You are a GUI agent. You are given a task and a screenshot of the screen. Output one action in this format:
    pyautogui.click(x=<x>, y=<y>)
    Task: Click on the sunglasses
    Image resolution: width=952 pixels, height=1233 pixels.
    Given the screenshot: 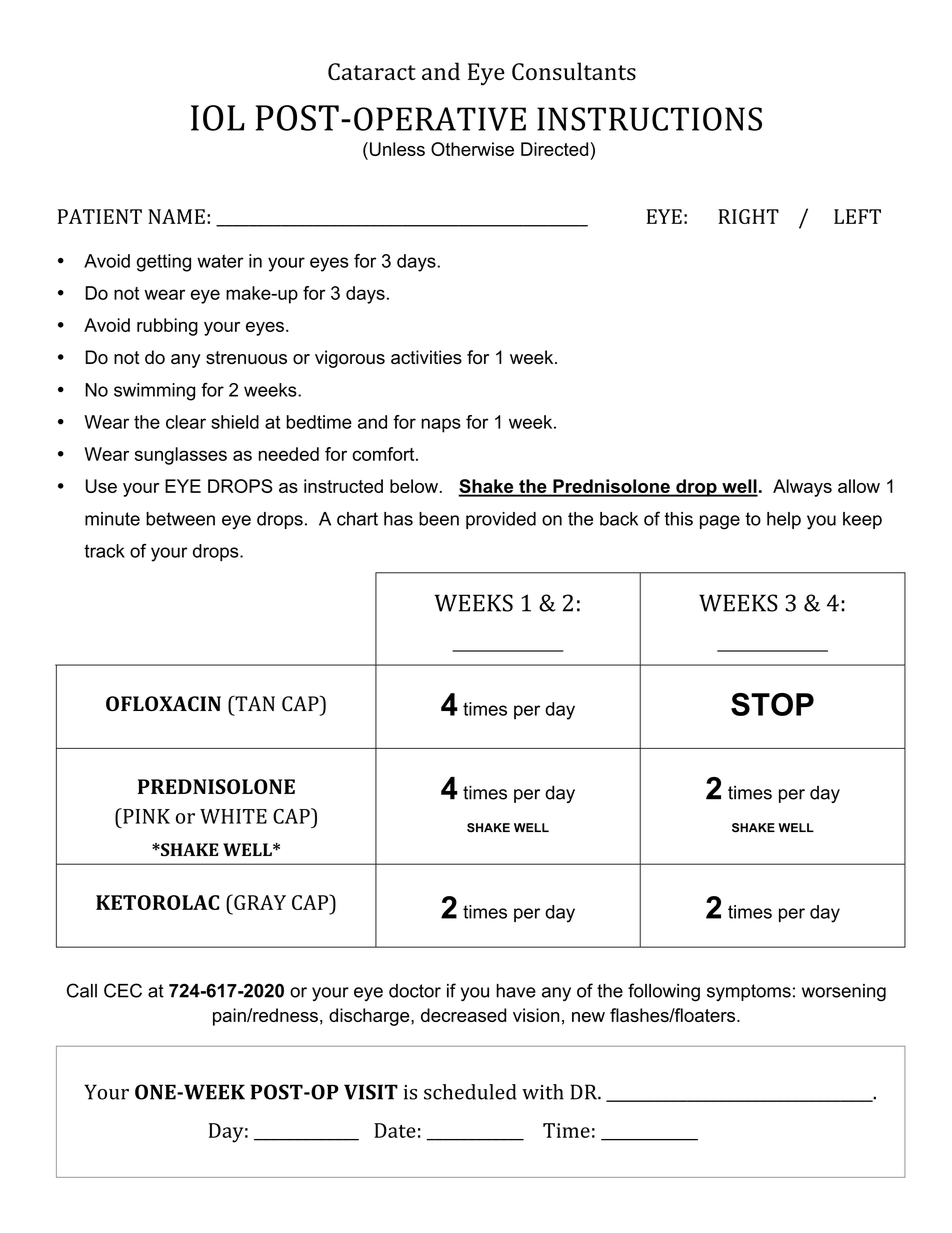 What is the action you would take?
    pyautogui.click(x=181, y=456)
